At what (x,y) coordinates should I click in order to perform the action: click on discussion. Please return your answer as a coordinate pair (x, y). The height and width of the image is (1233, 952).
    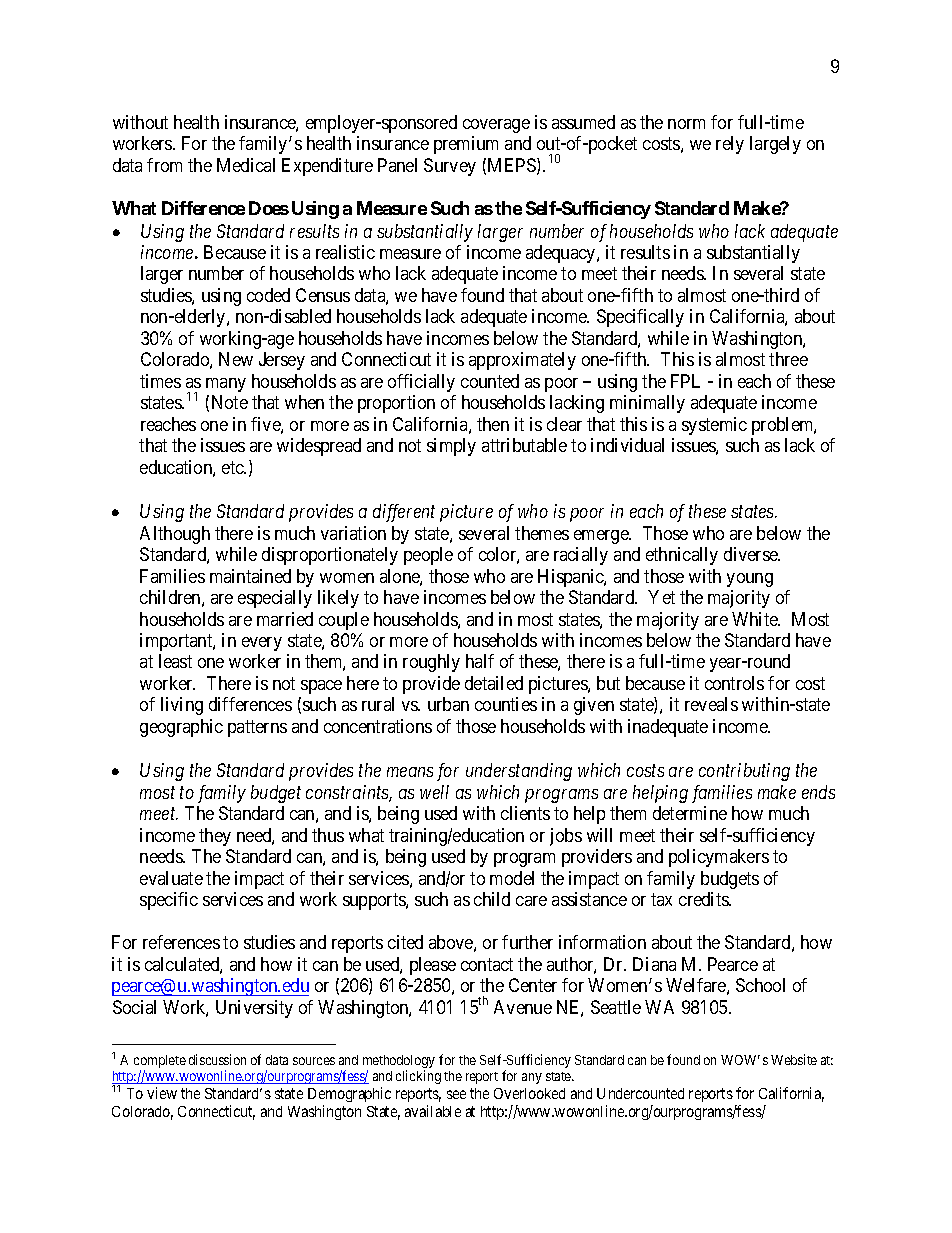
    Looking at the image, I should click on (217, 1059).
